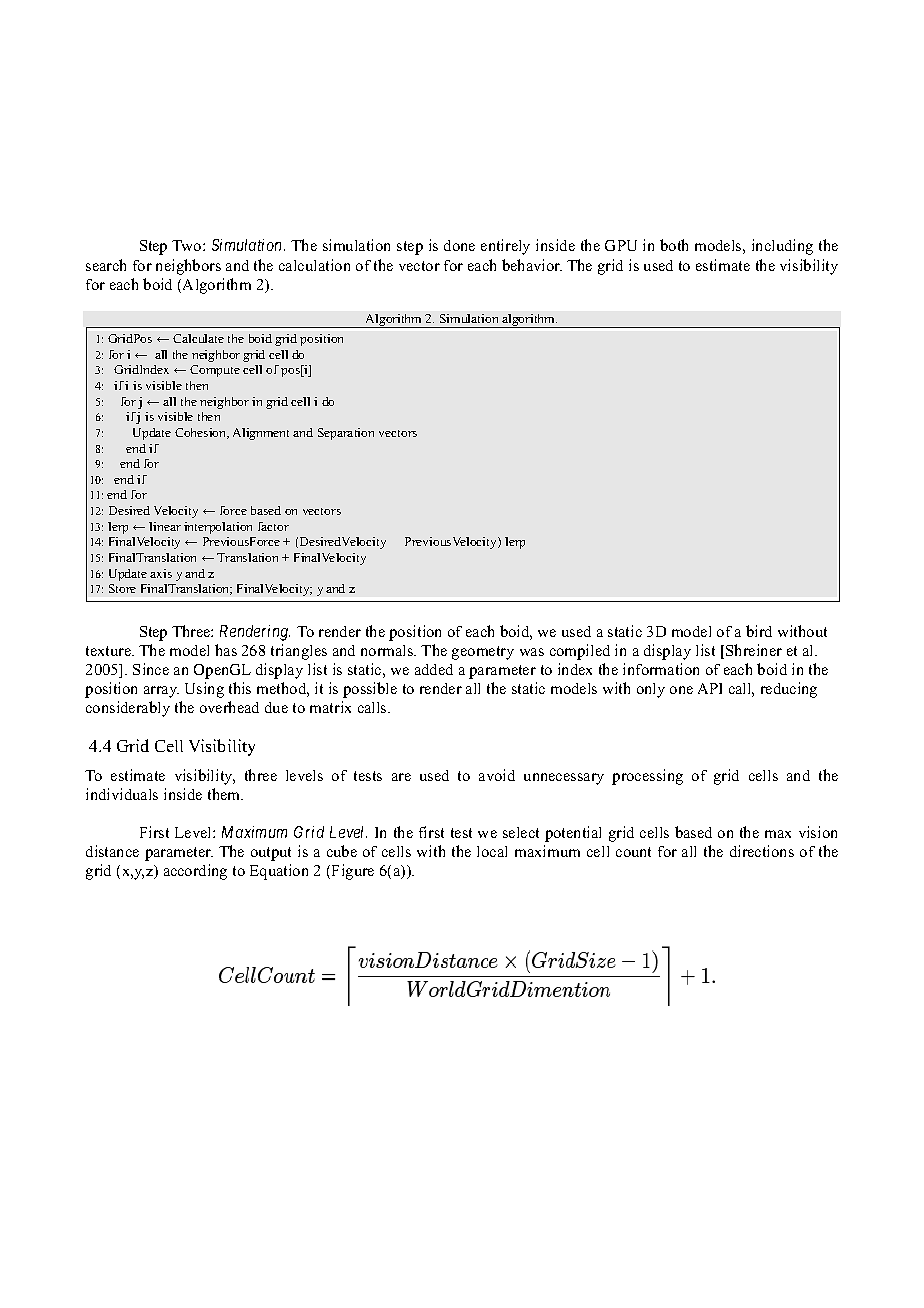 The image size is (924, 1308). Describe the element at coordinates (202, 433) in the image. I see `Cohesion` at that location.
